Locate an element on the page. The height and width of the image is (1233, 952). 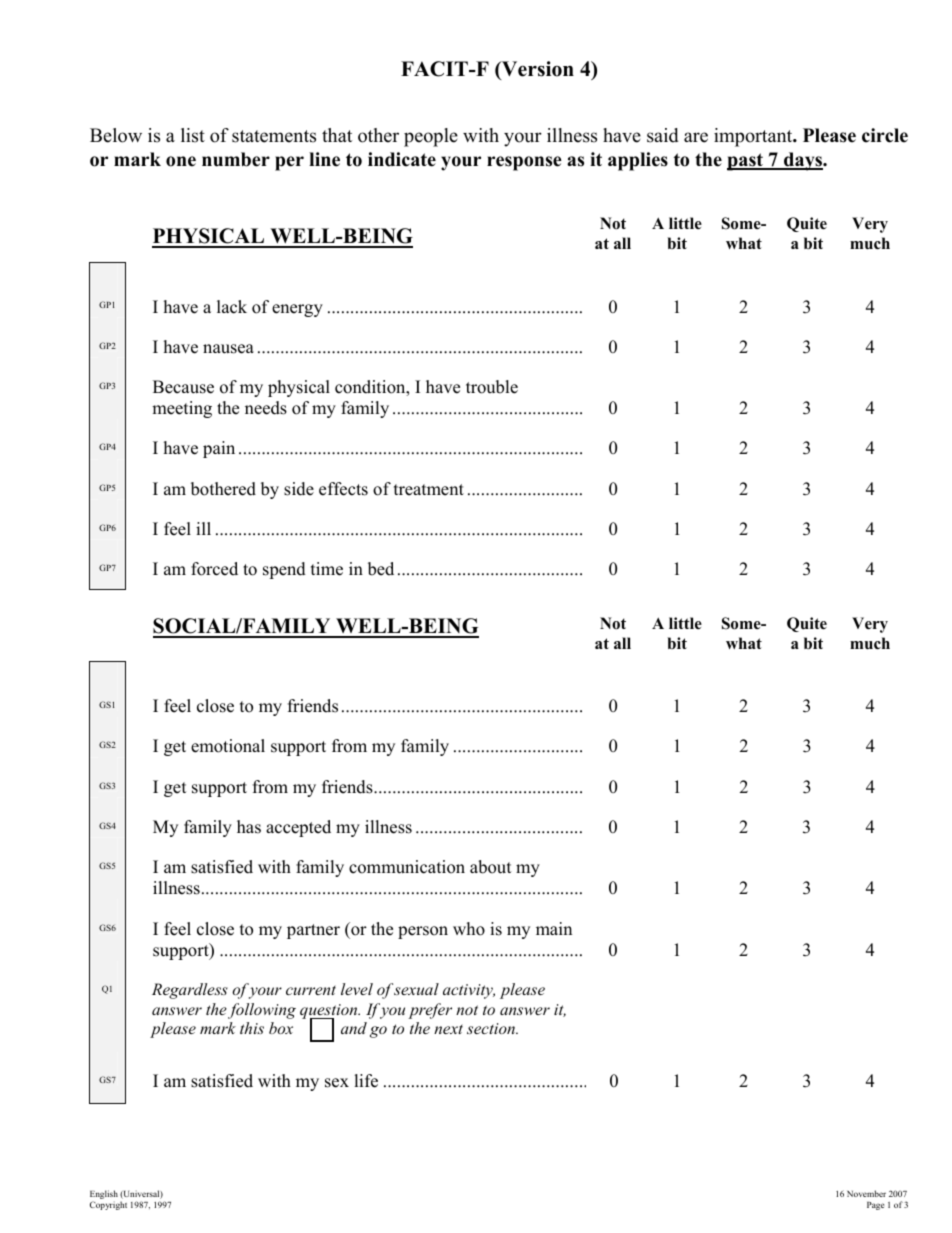
time is located at coordinates (327, 569).
